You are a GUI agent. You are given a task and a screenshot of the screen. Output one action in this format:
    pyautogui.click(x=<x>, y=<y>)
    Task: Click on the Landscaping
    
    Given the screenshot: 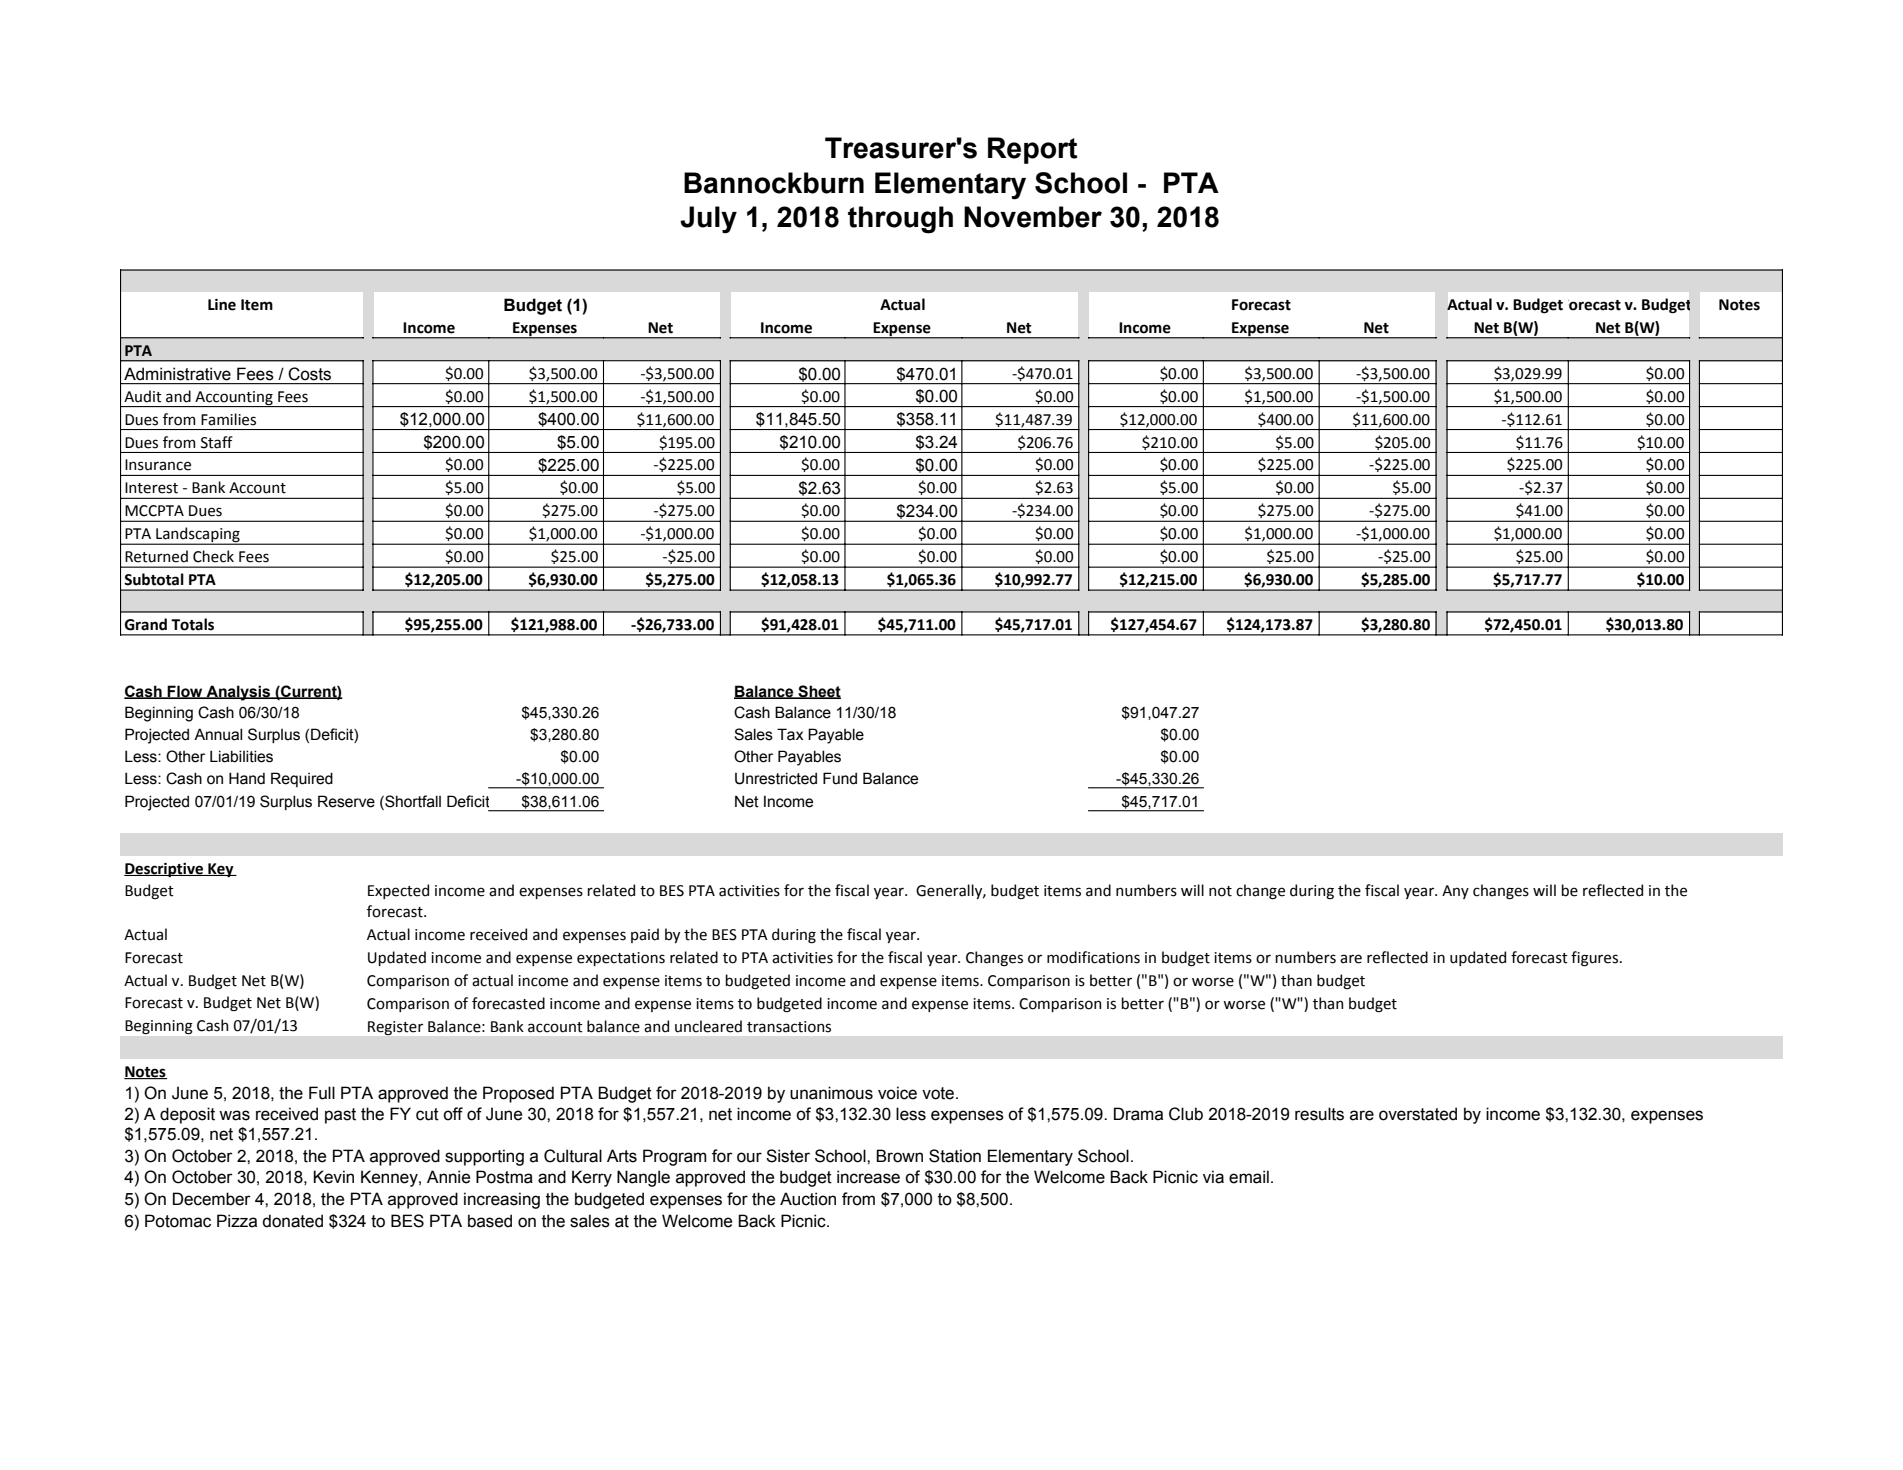 What is the action you would take?
    pyautogui.click(x=198, y=536)
